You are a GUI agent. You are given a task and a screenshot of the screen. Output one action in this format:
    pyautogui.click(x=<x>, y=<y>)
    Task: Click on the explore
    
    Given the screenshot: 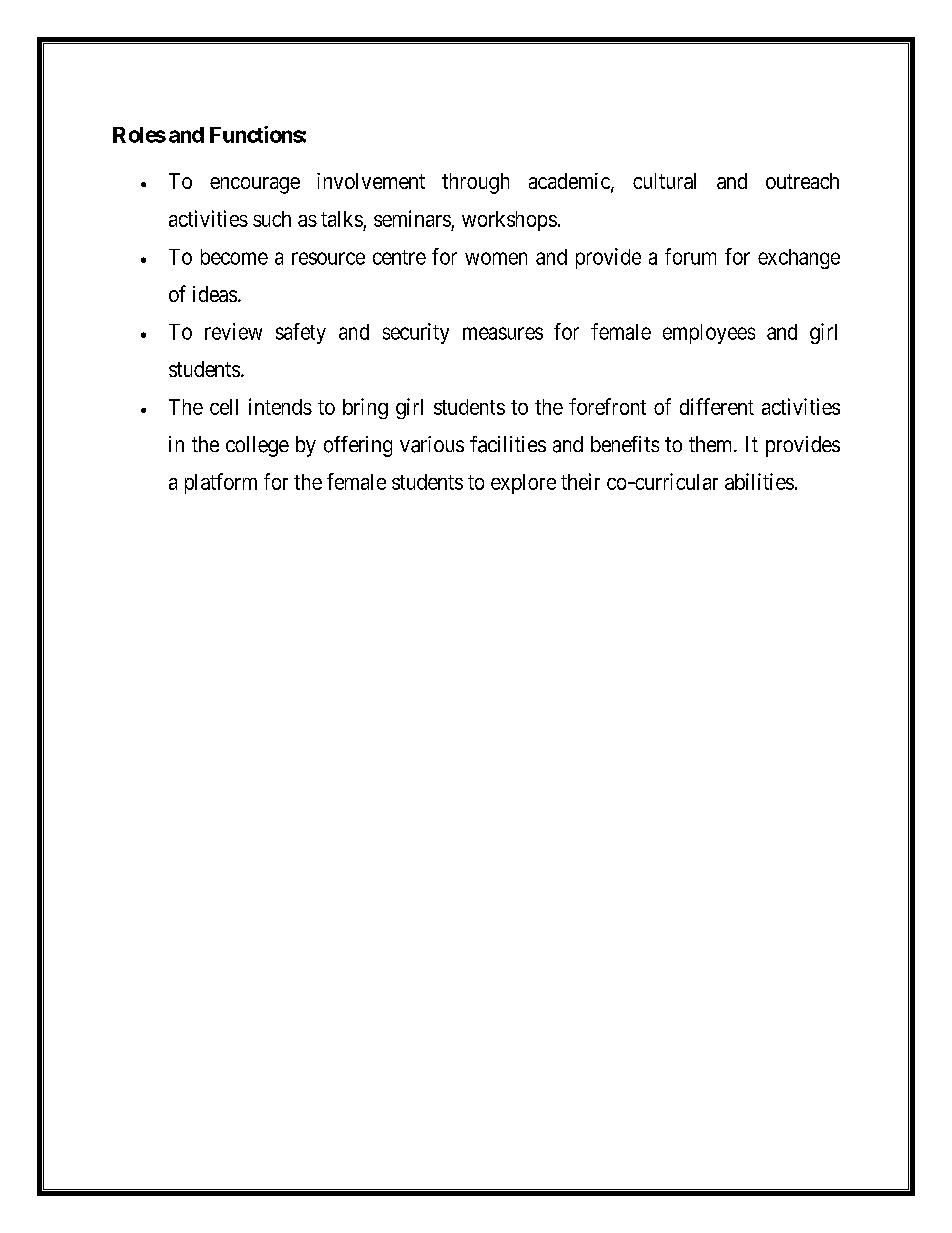 What is the action you would take?
    pyautogui.click(x=523, y=484)
